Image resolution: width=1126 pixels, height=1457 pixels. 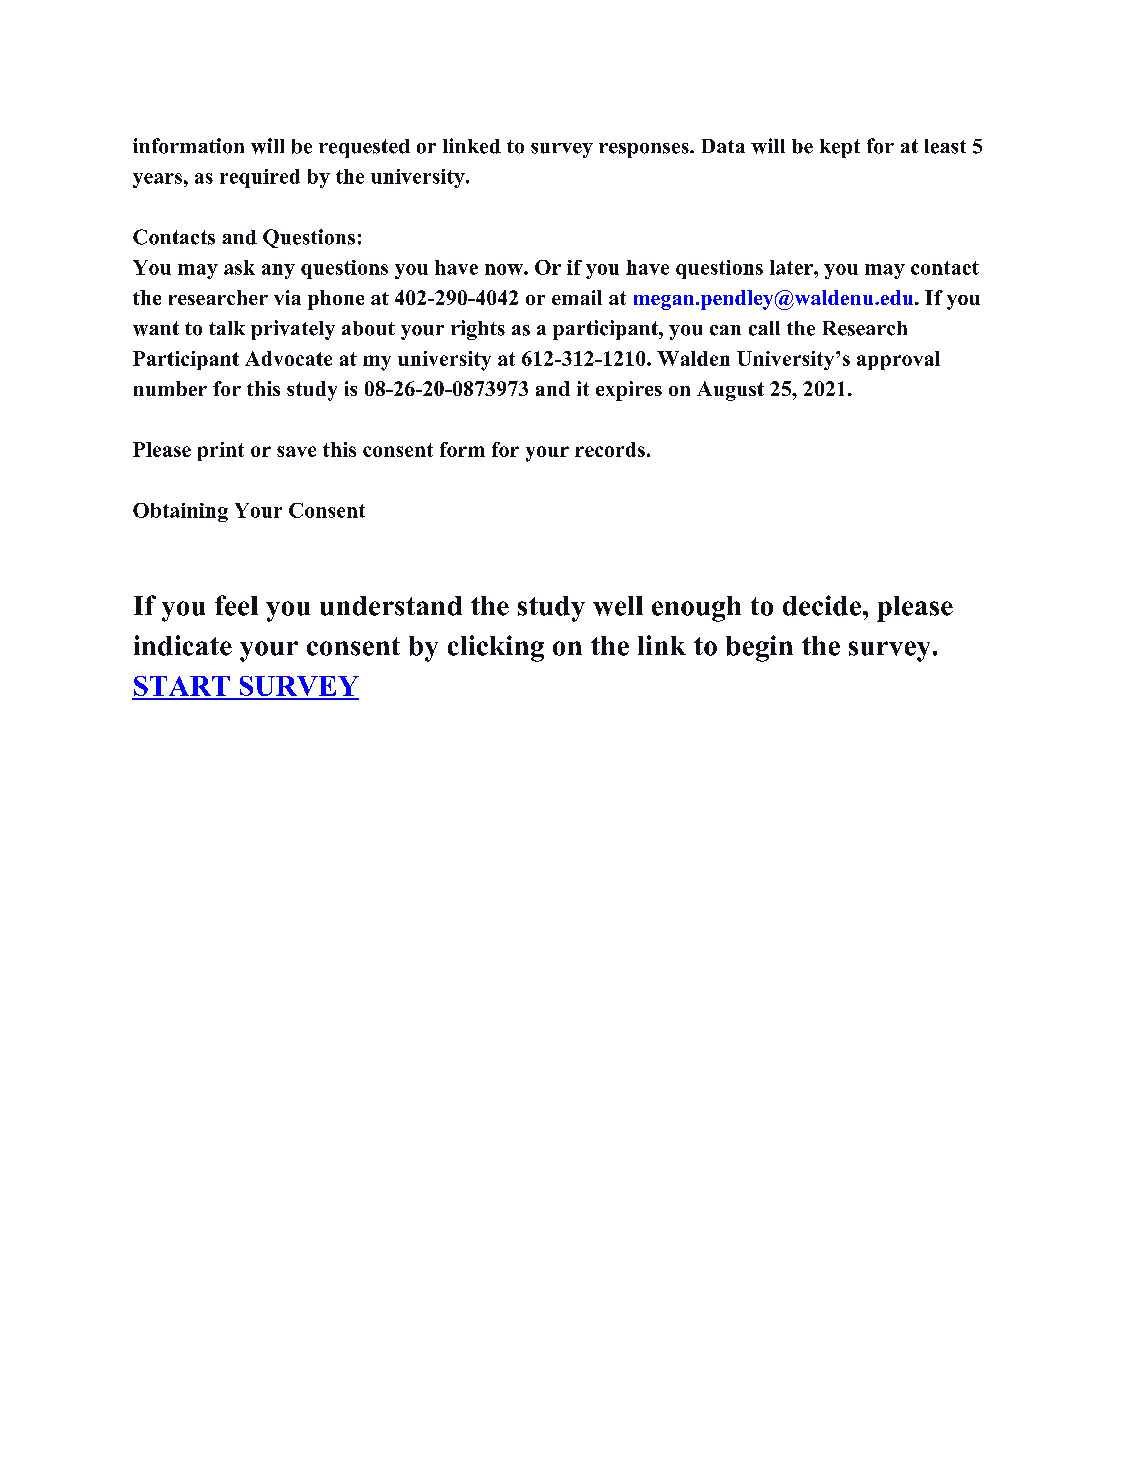 What do you see at coordinates (696, 609) in the screenshot?
I see `enough` at bounding box center [696, 609].
